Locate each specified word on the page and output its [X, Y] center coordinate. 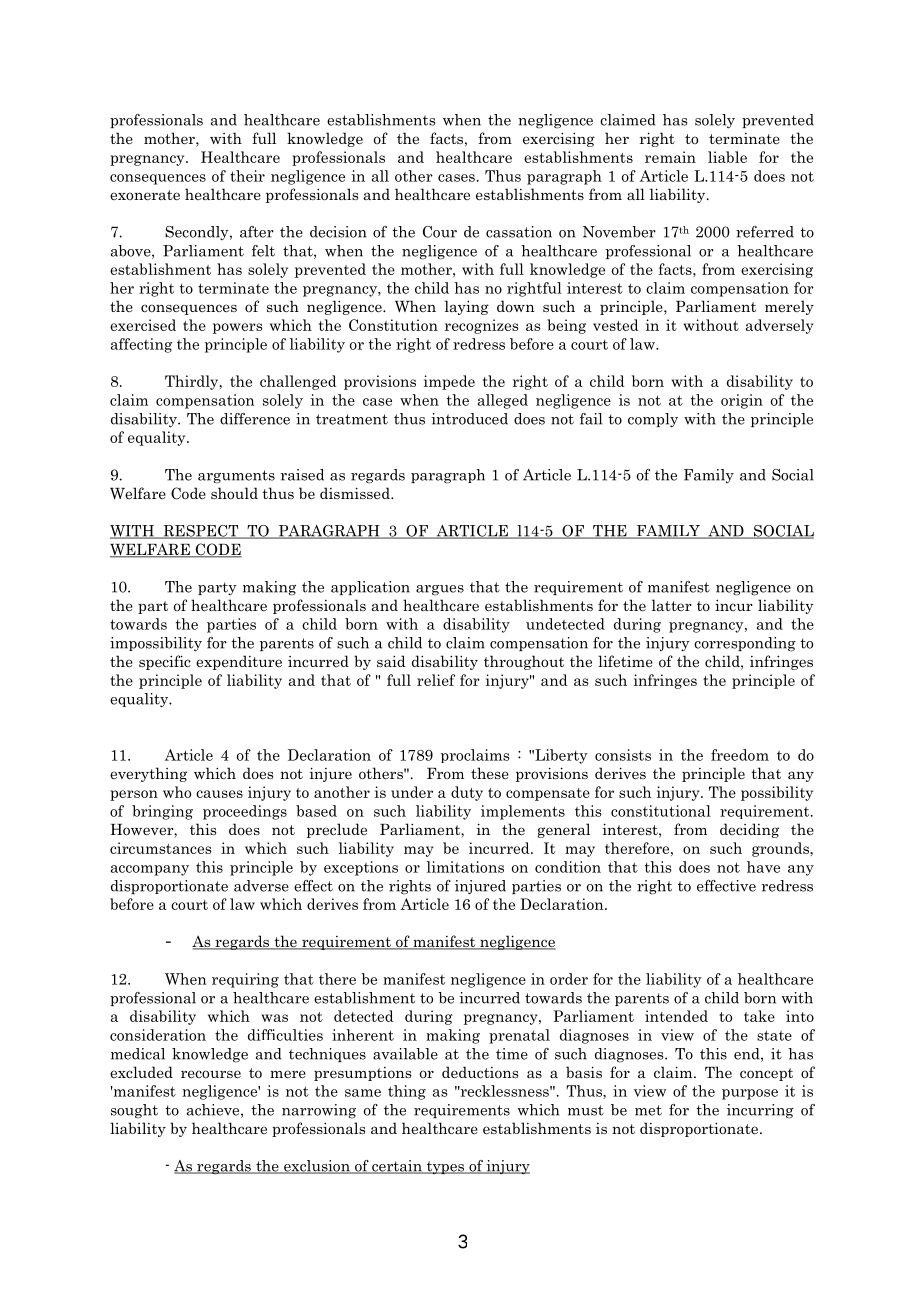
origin [742, 401]
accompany [150, 870]
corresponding [745, 644]
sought [134, 1111]
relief [436, 680]
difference [255, 419]
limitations [465, 867]
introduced [469, 419]
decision [338, 232]
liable [727, 157]
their [247, 176]
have [763, 867]
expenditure [239, 662]
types [445, 1167]
